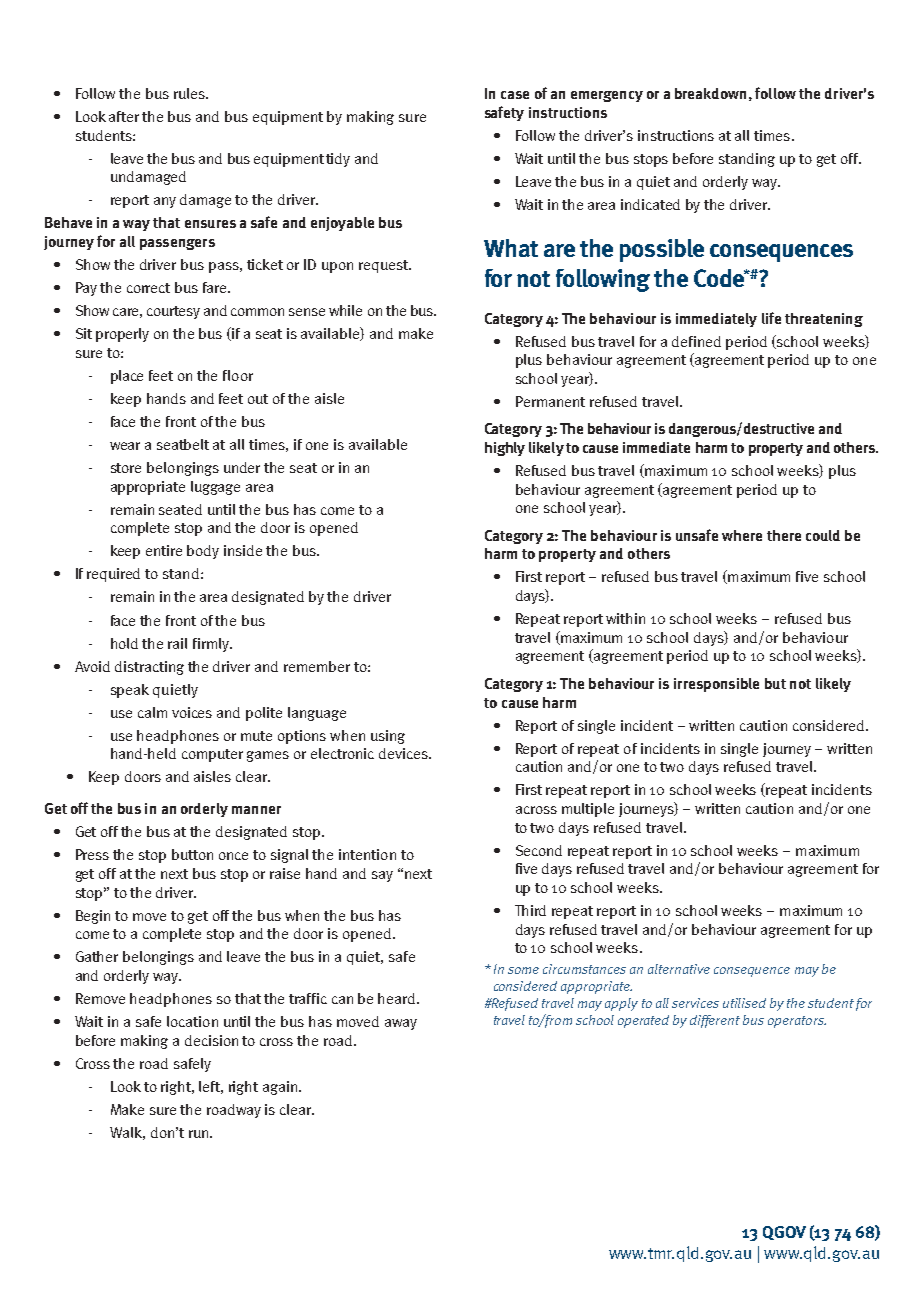 The width and height of the document is (924, 1308). I want to click on breakdown, so click(710, 93).
